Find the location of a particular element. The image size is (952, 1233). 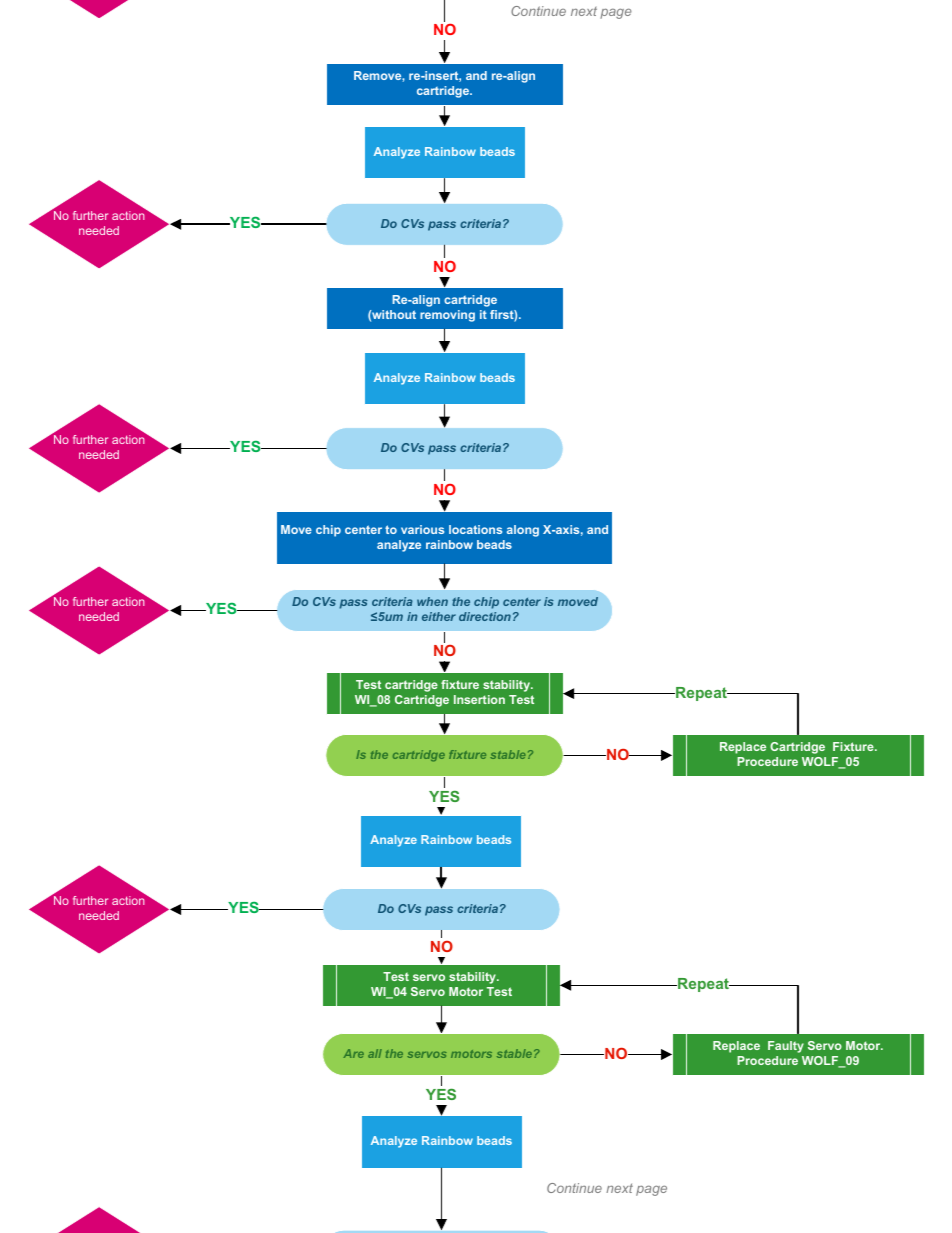

along is located at coordinates (523, 531).
